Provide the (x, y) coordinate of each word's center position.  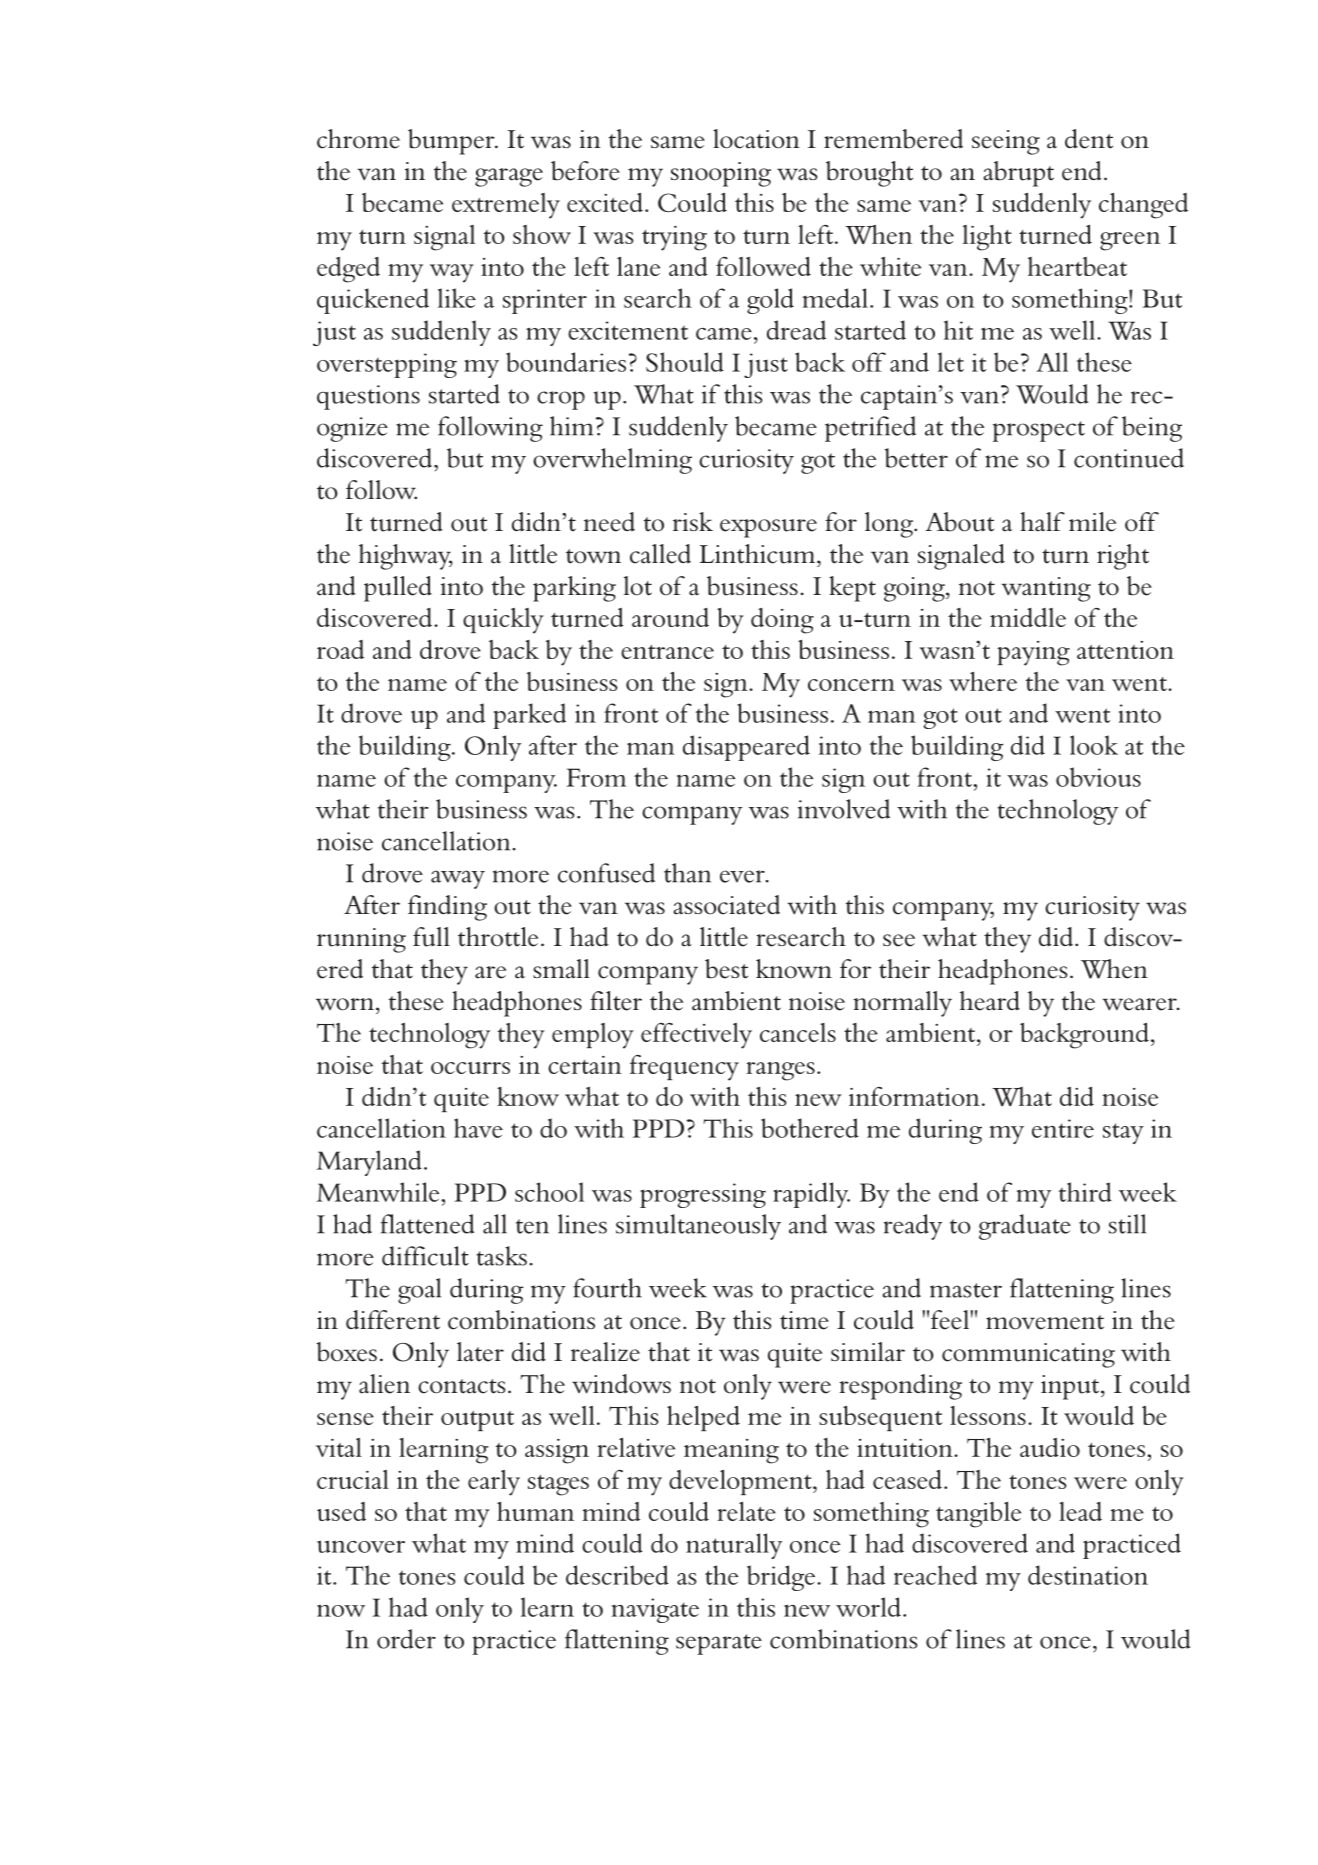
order (406, 1639)
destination (1088, 1575)
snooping (721, 174)
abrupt (1018, 174)
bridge (781, 1578)
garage (509, 177)
